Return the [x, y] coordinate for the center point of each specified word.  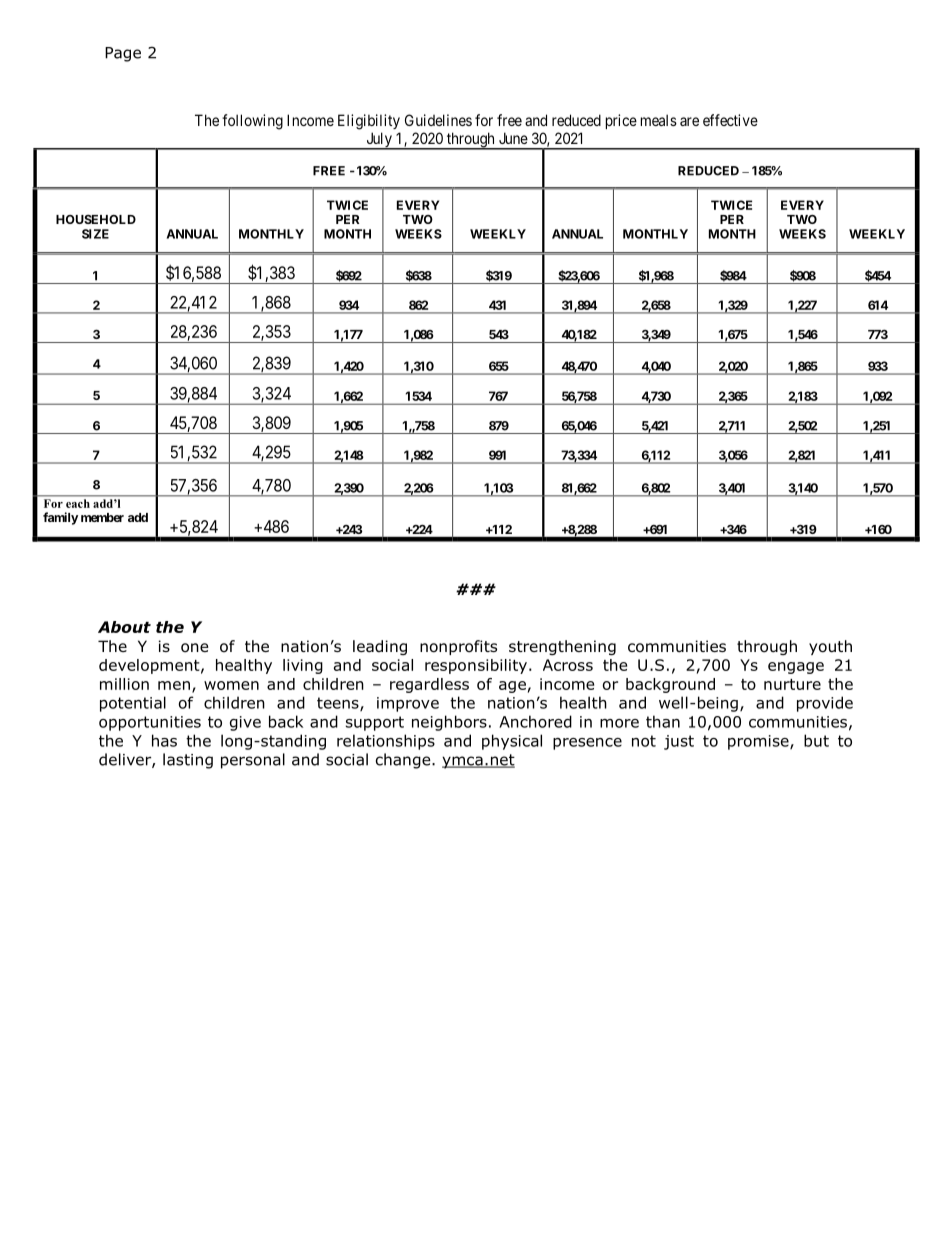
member [102, 517]
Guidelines [438, 120]
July [379, 141]
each [78, 503]
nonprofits [458, 647]
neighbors [449, 723]
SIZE [95, 234]
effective [730, 120]
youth [830, 647]
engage [796, 668]
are [689, 121]
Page [123, 54]
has [164, 740]
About [124, 627]
